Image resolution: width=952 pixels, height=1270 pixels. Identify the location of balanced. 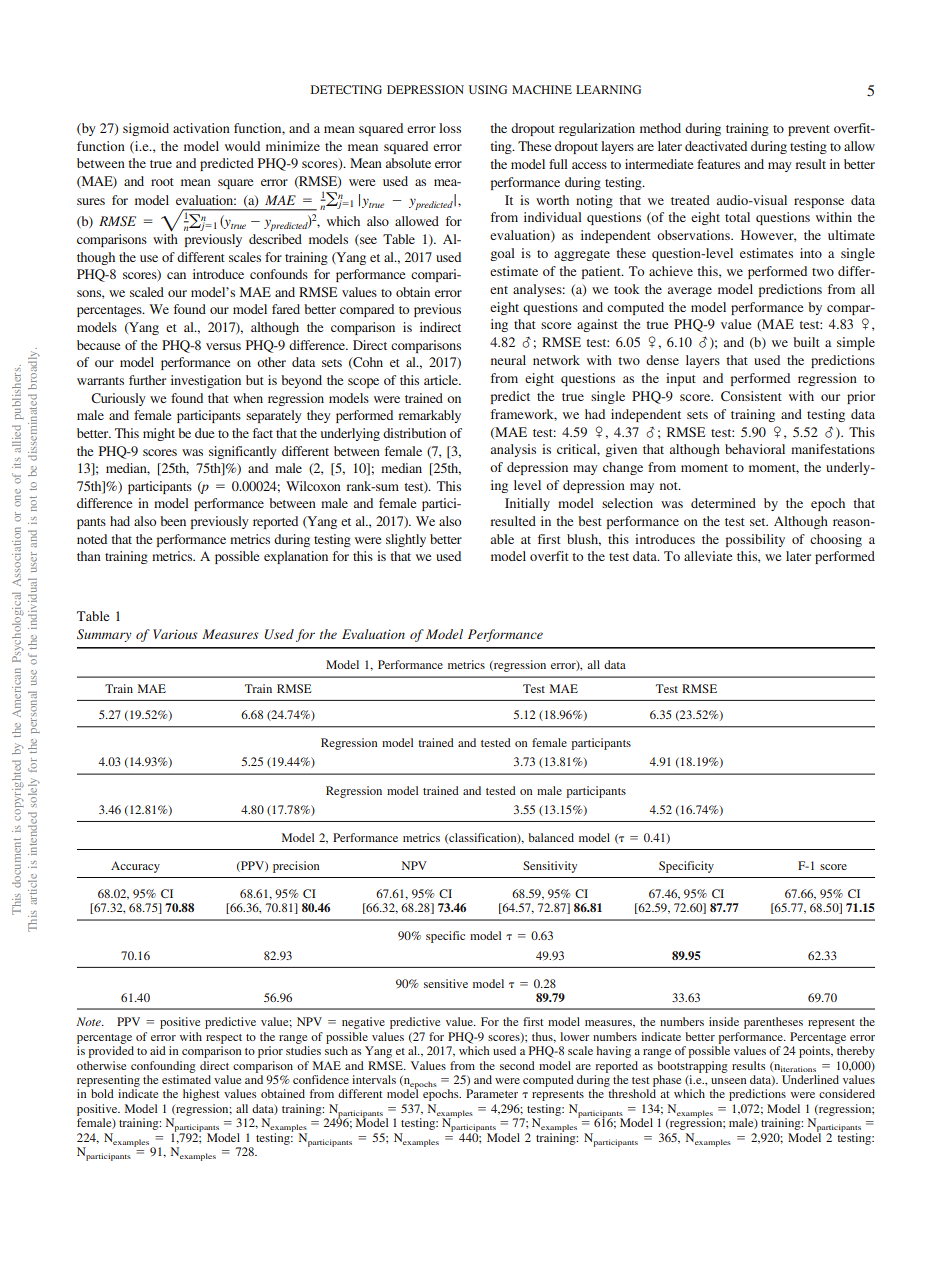
(551, 837).
